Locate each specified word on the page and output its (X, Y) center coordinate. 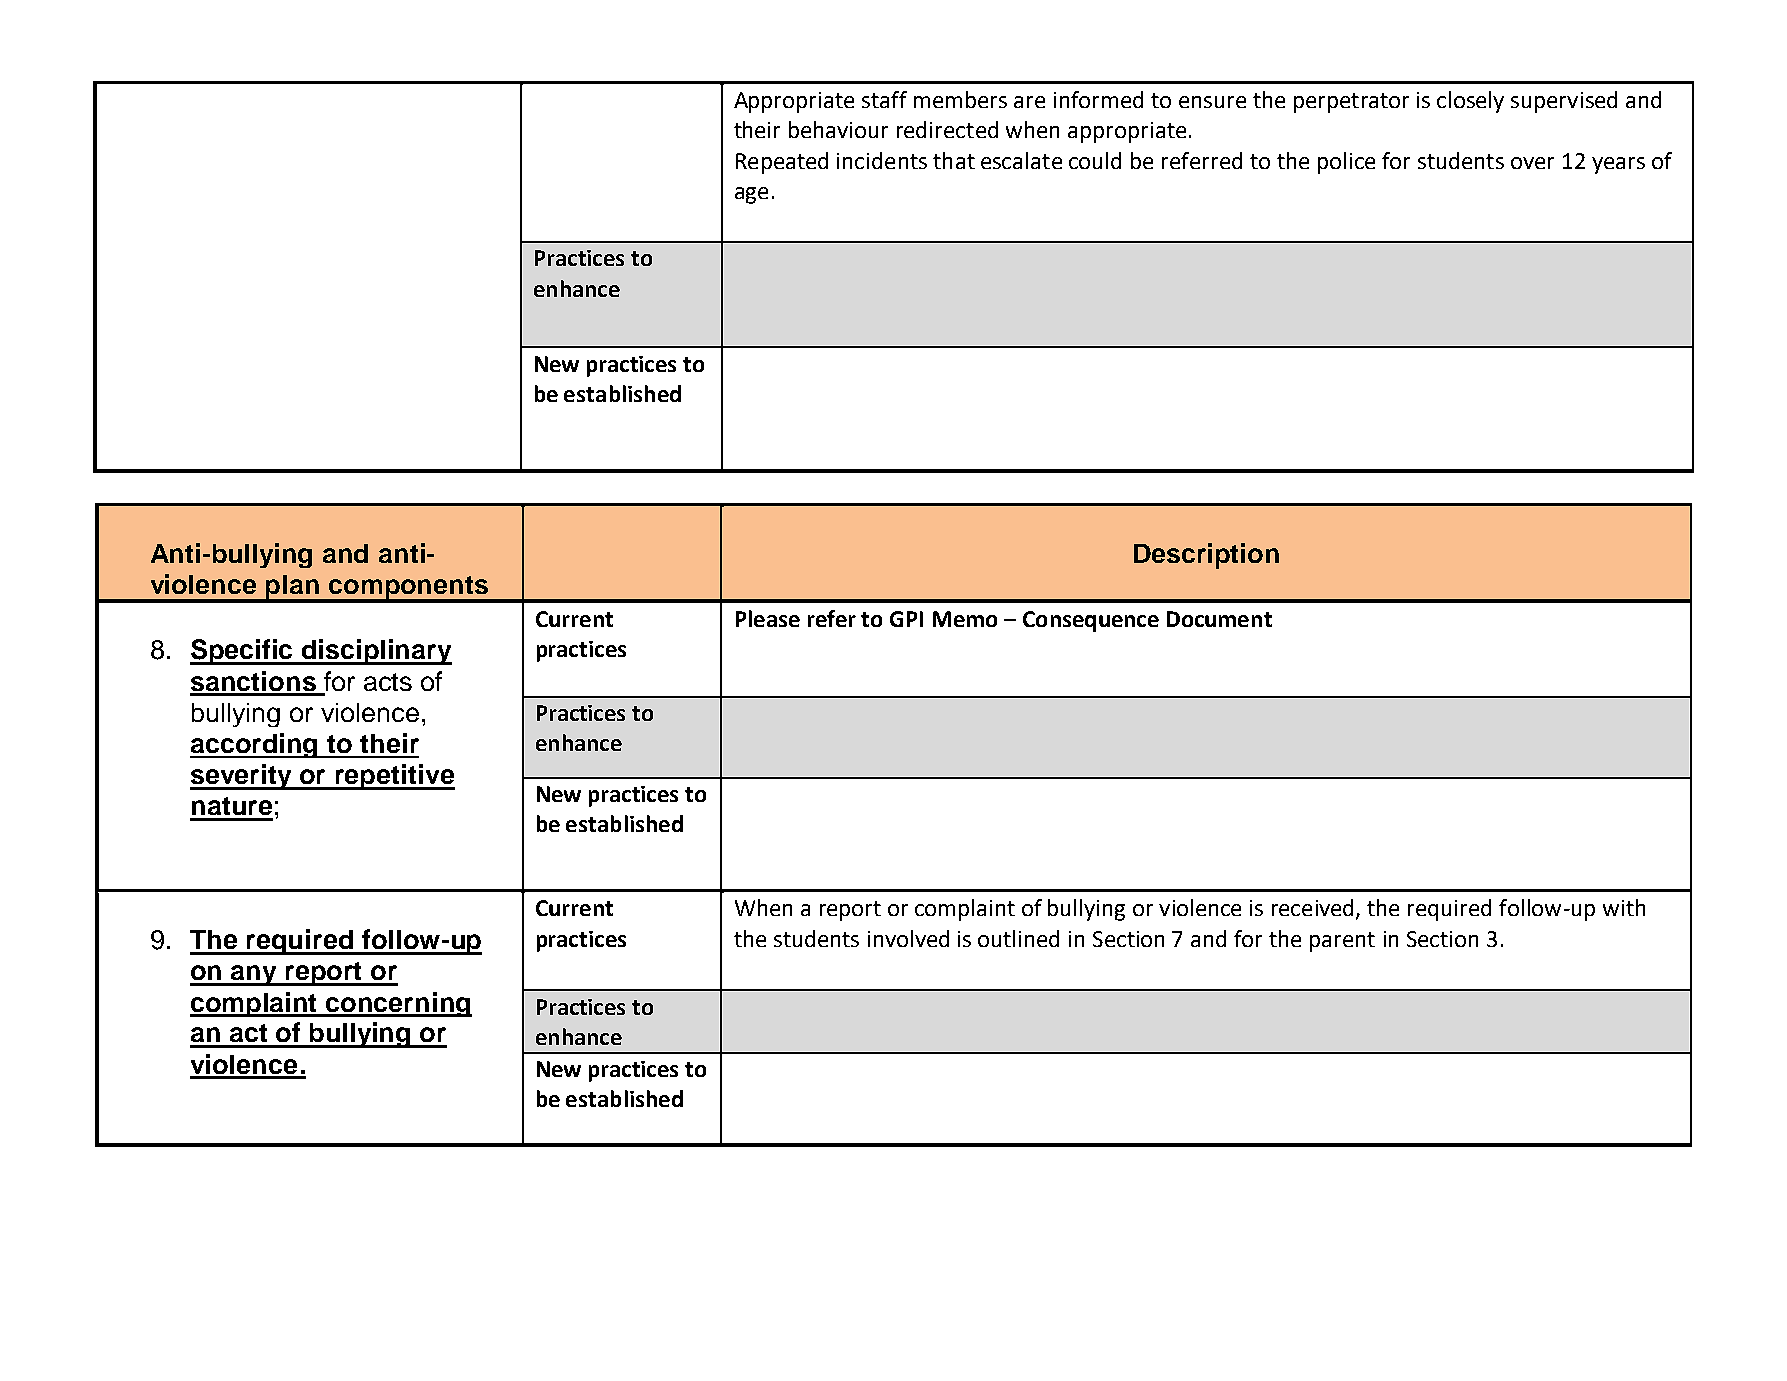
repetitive (394, 777)
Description (1206, 556)
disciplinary (376, 652)
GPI (906, 619)
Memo (965, 619)
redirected (947, 129)
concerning (398, 1004)
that (954, 160)
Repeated (782, 163)
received (1314, 909)
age (751, 195)
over (1532, 163)
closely (1470, 102)
